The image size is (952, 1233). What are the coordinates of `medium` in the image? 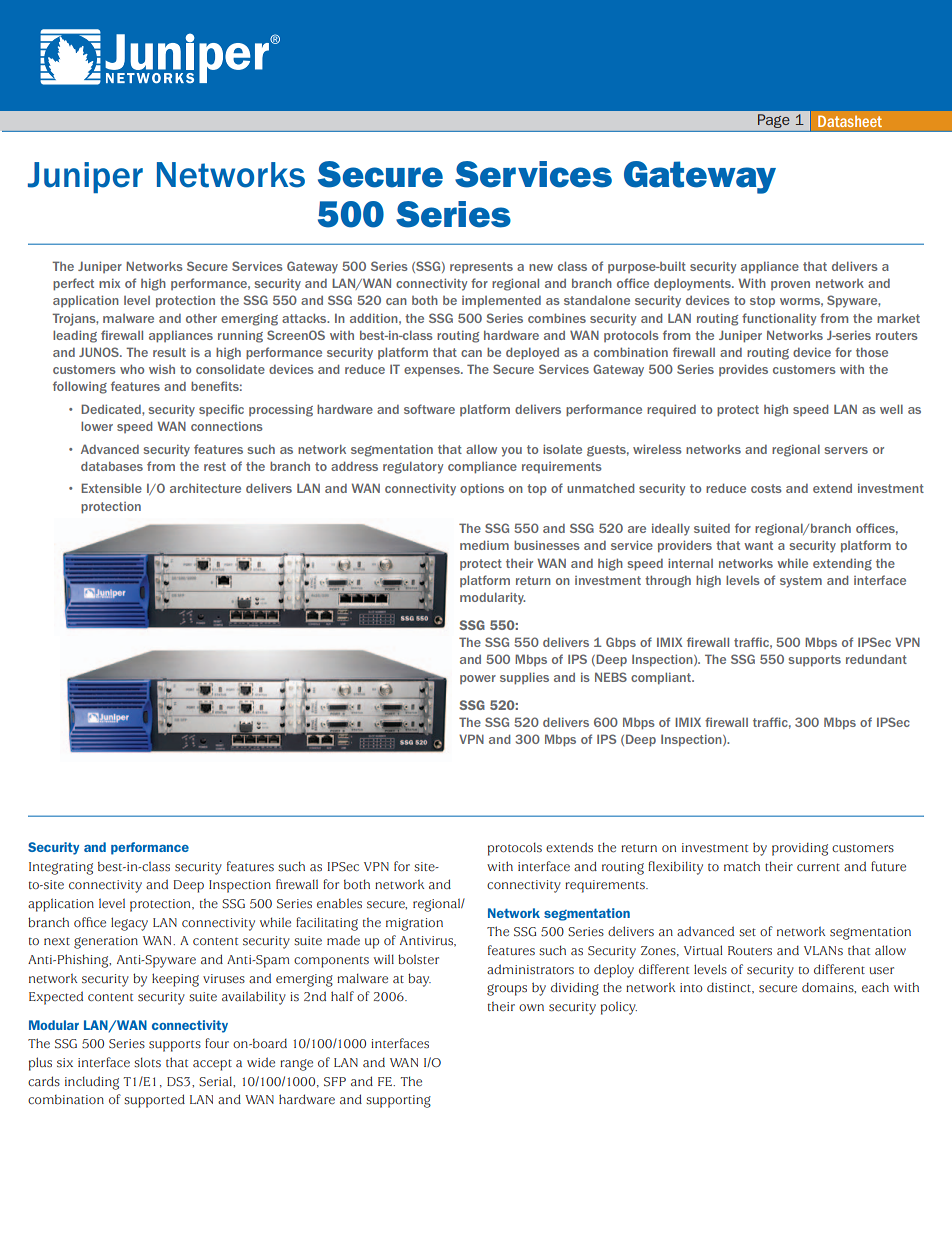 It's located at (484, 545).
